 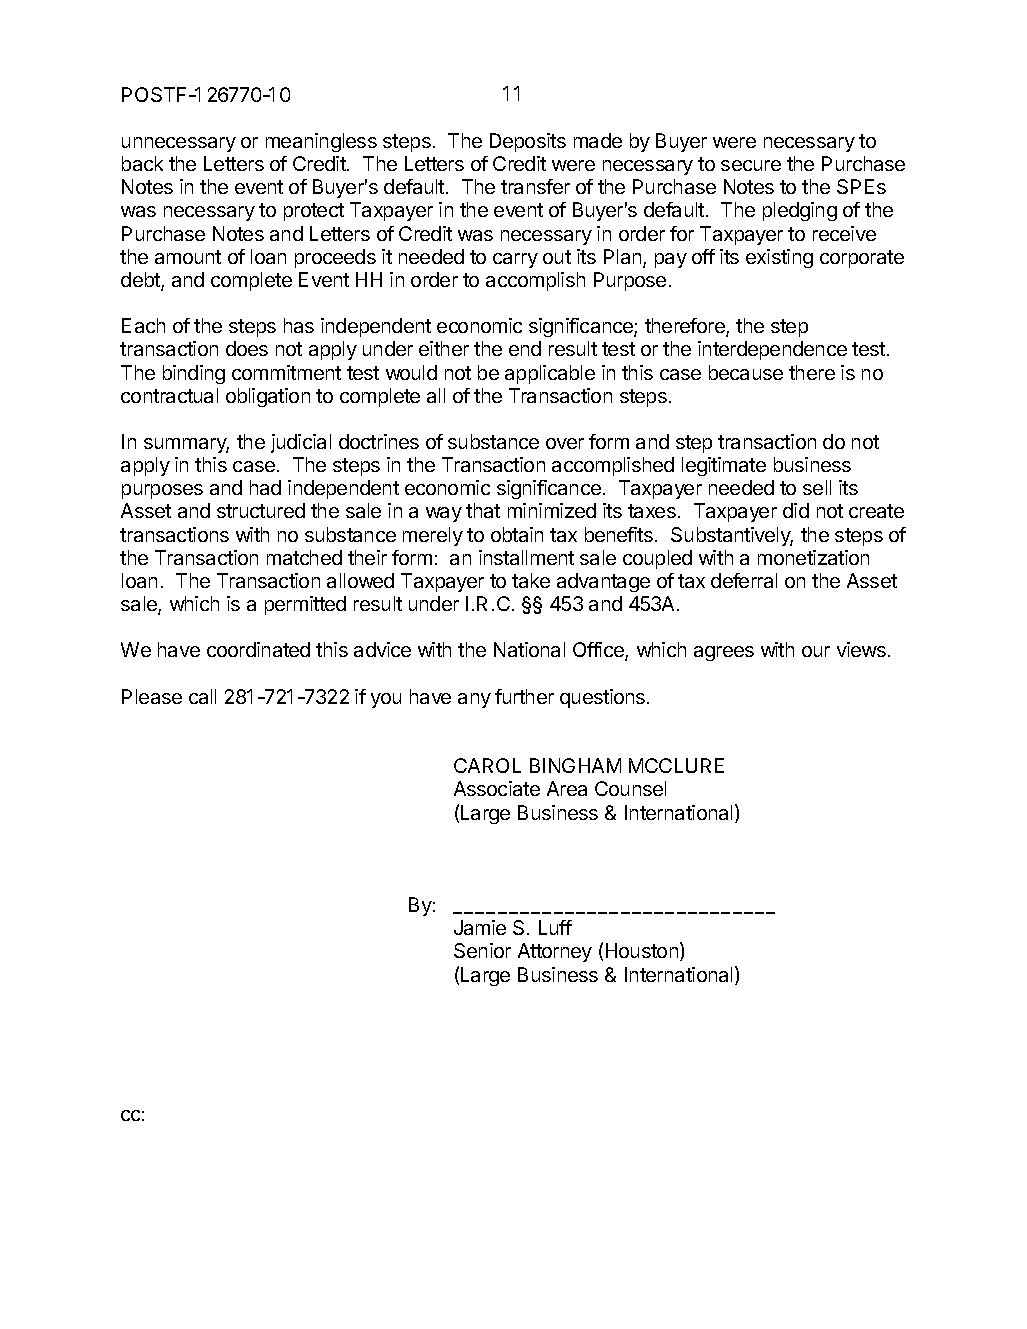 I want to click on secure, so click(x=751, y=165).
